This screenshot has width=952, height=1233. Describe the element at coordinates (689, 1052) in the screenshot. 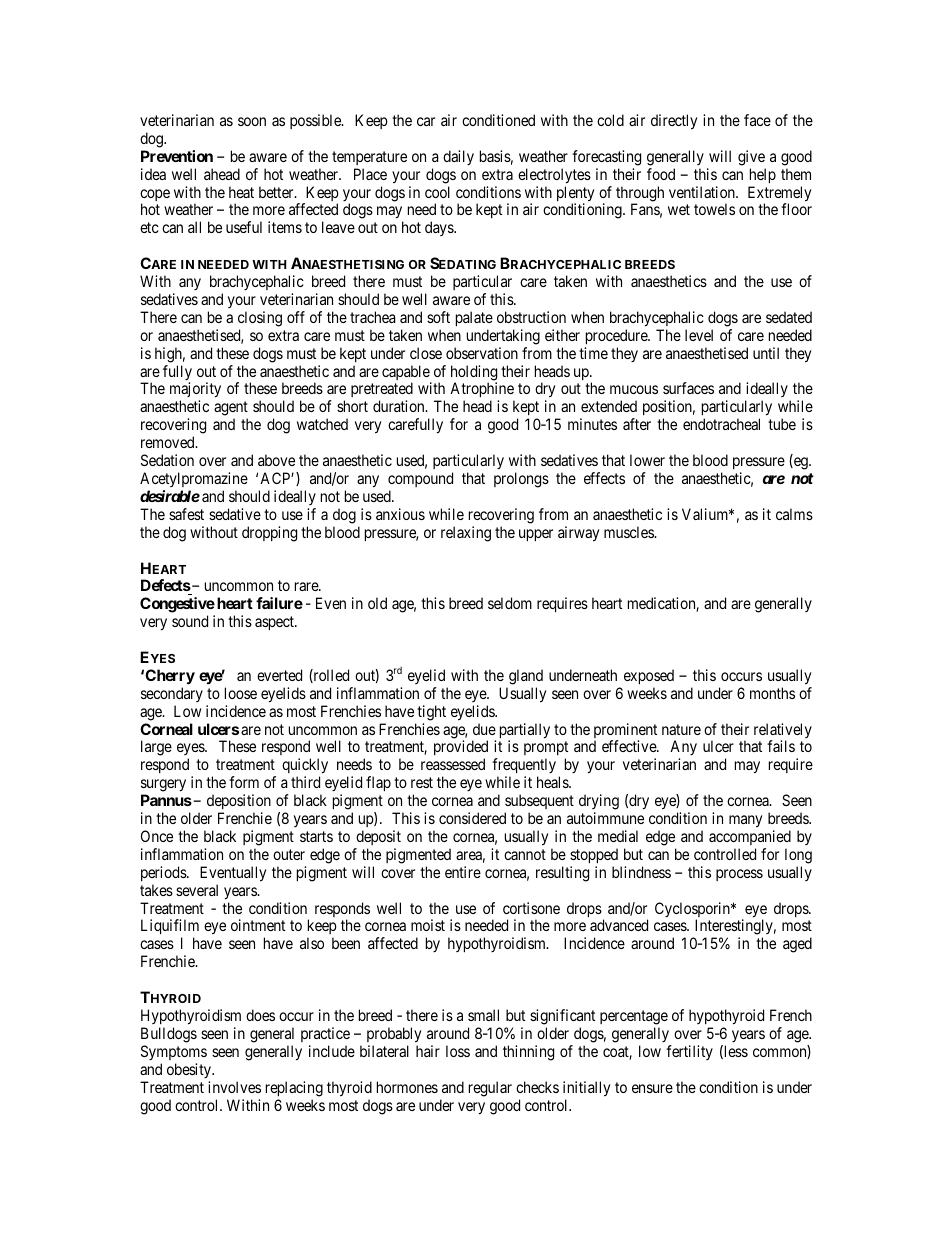

I see `fertility` at that location.
